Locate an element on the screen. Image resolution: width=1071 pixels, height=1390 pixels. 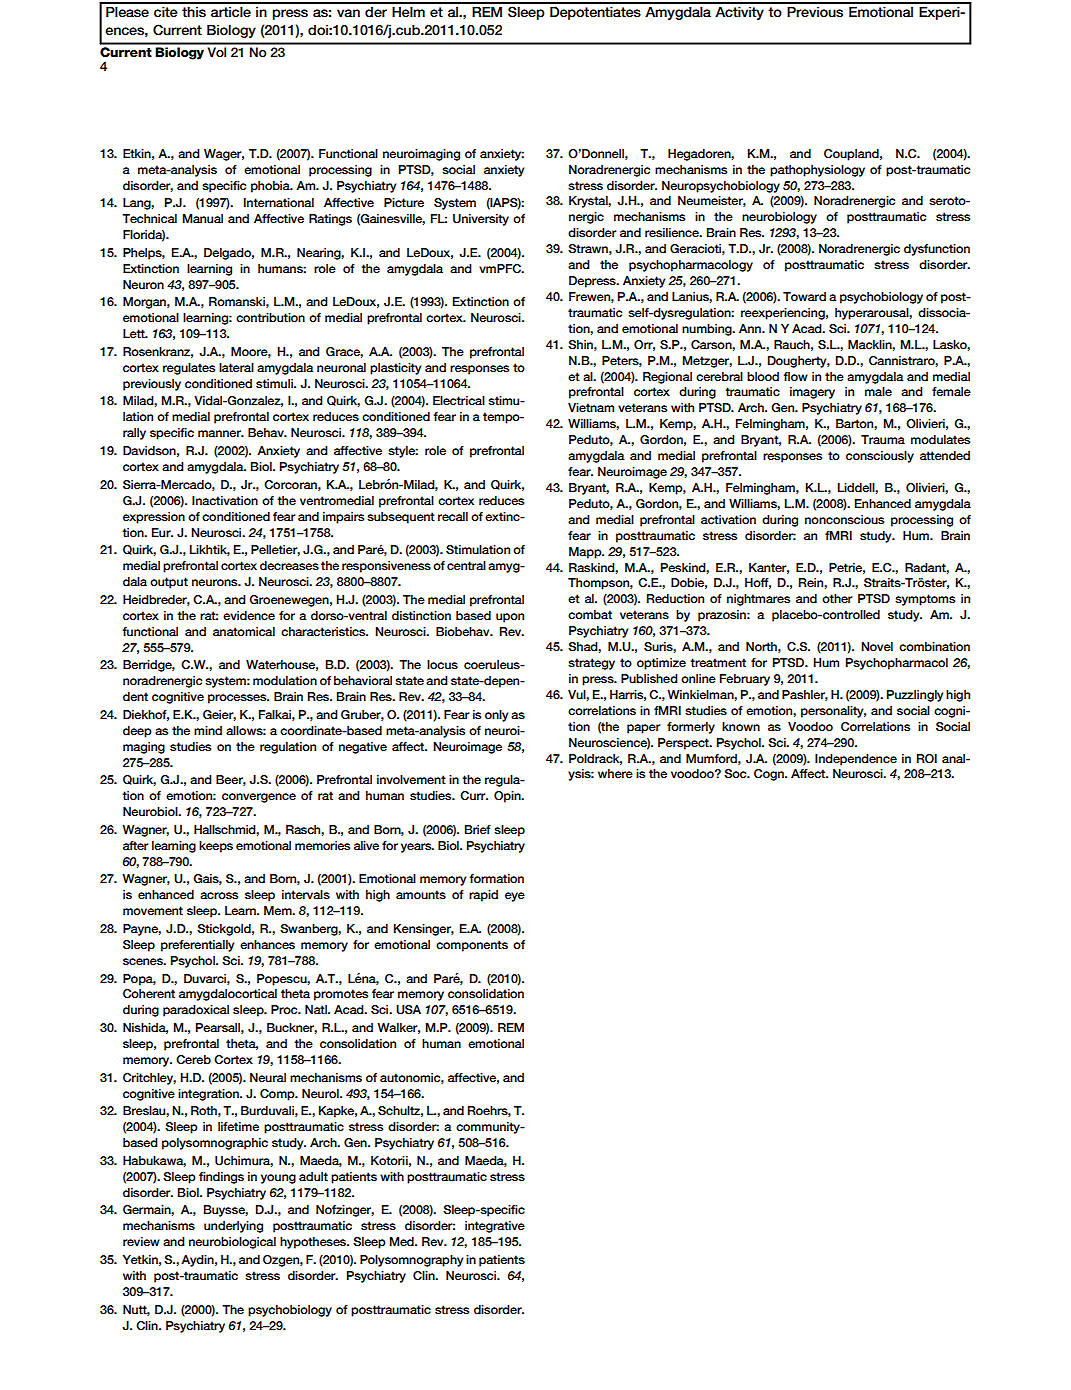
underlying is located at coordinates (233, 1227).
